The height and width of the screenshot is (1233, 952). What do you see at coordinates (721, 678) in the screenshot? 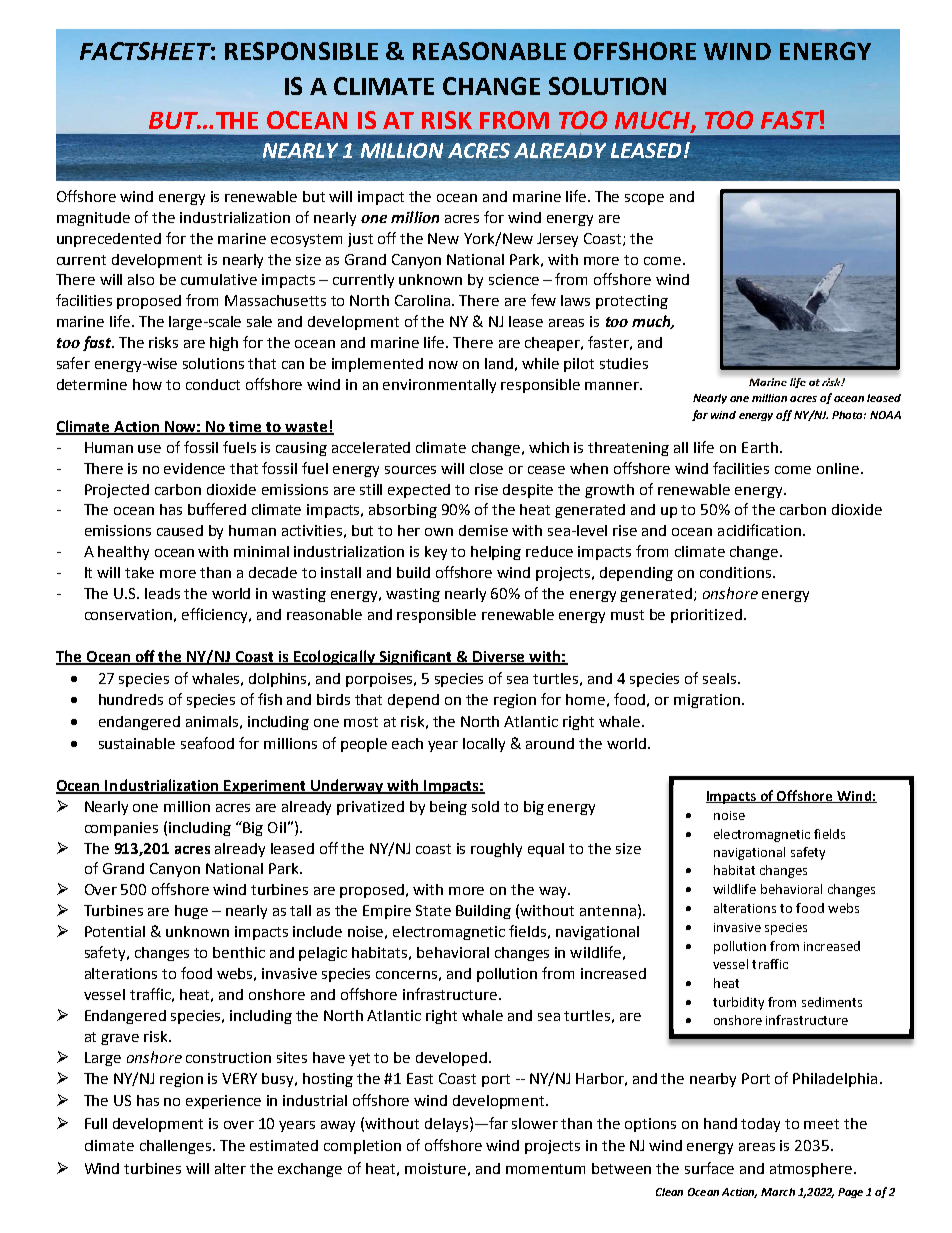
I see `seals` at bounding box center [721, 678].
